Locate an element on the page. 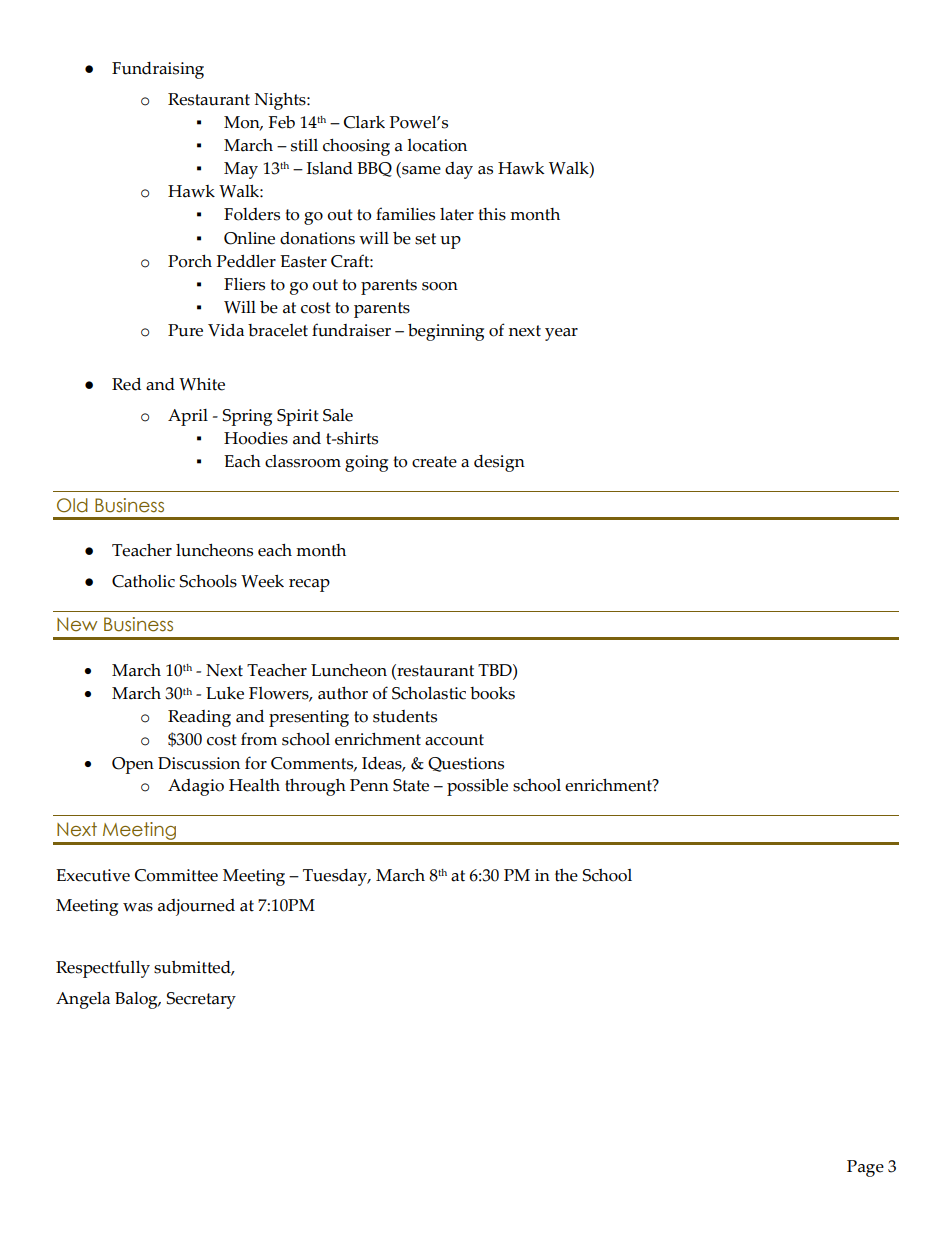  location is located at coordinates (437, 145).
